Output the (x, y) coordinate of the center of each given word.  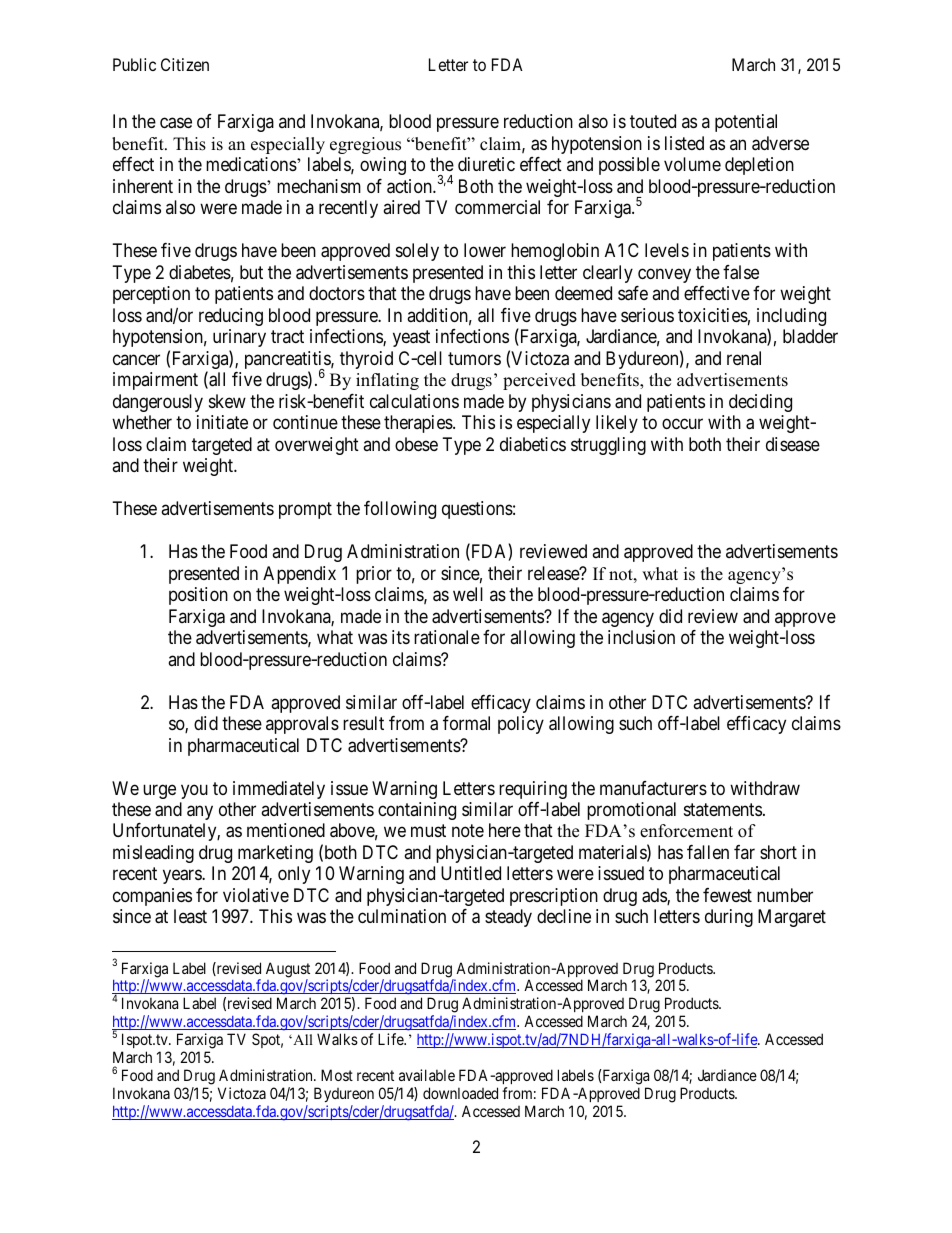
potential (746, 123)
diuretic (486, 164)
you (194, 791)
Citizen (185, 64)
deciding (760, 403)
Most (337, 1075)
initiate (222, 422)
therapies (419, 424)
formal (466, 723)
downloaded (460, 1093)
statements (723, 809)
